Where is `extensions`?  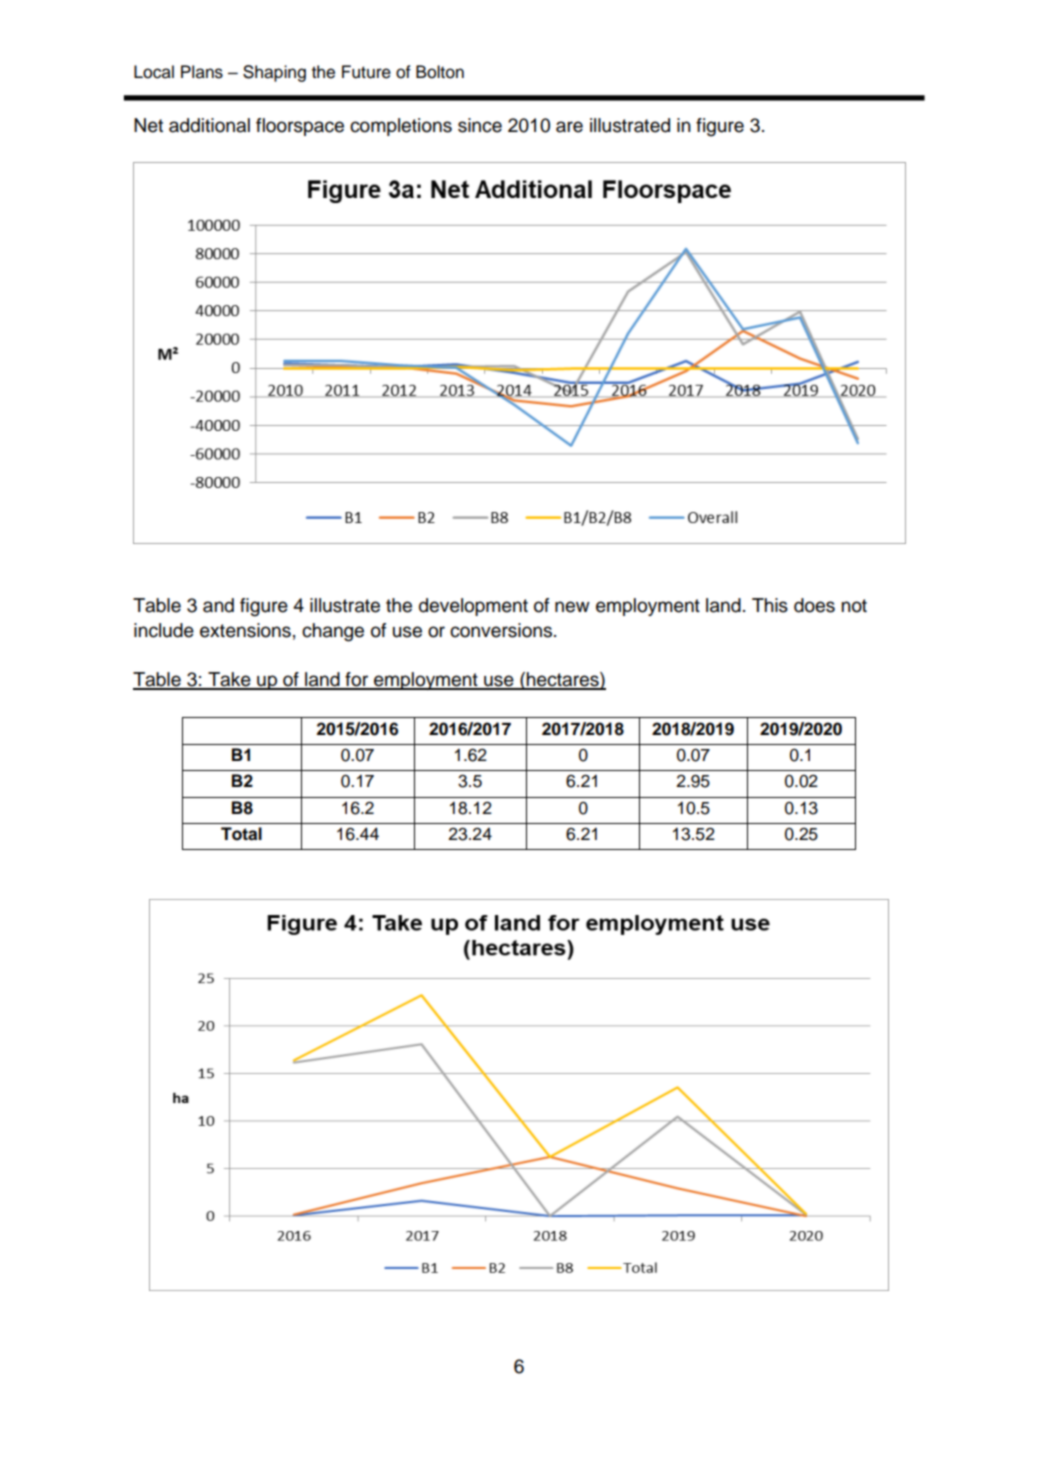
extensions is located at coordinates (245, 630).
